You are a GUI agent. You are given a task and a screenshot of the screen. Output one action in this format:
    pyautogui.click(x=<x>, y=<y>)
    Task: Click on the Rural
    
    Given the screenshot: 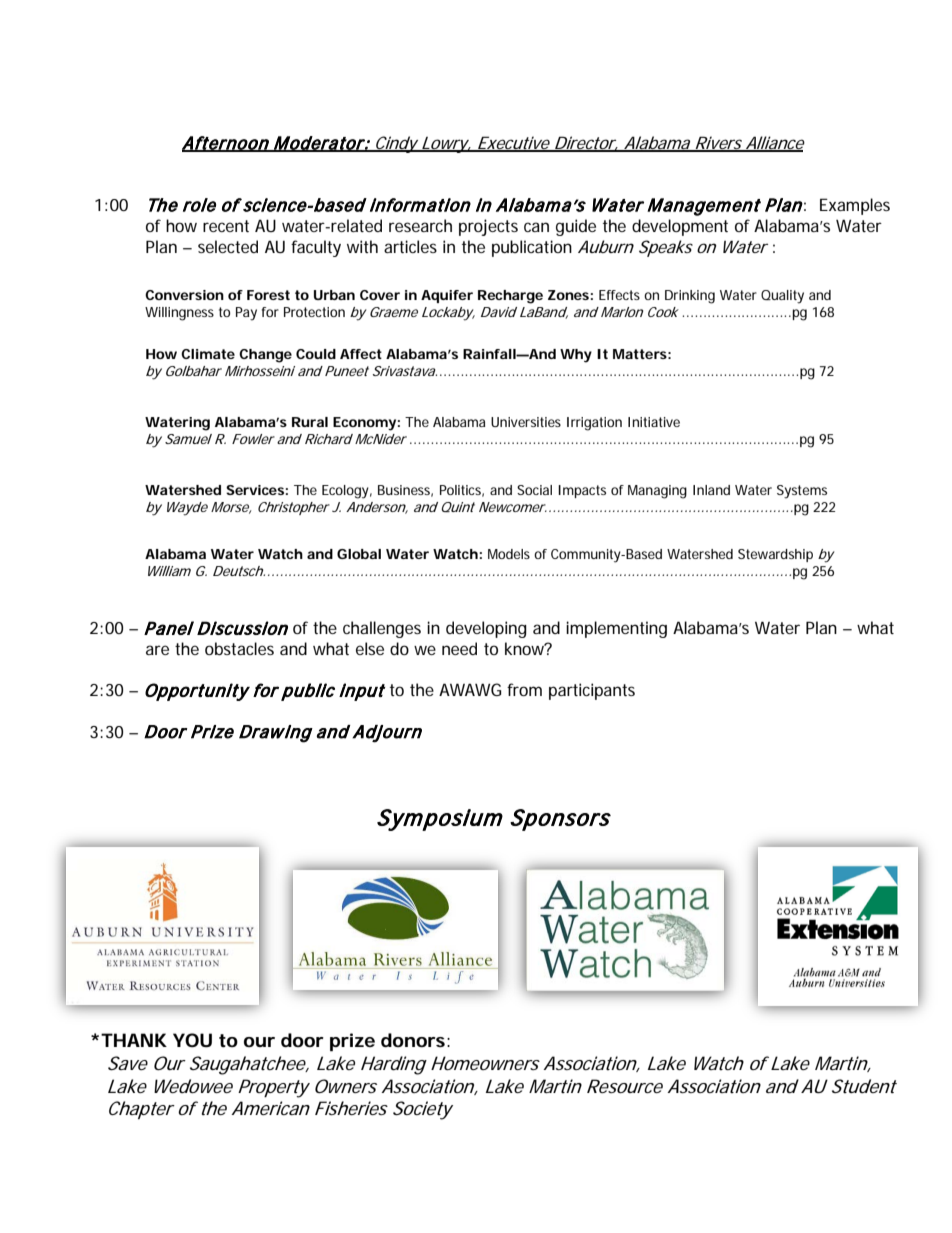 What is the action you would take?
    pyautogui.click(x=310, y=422)
